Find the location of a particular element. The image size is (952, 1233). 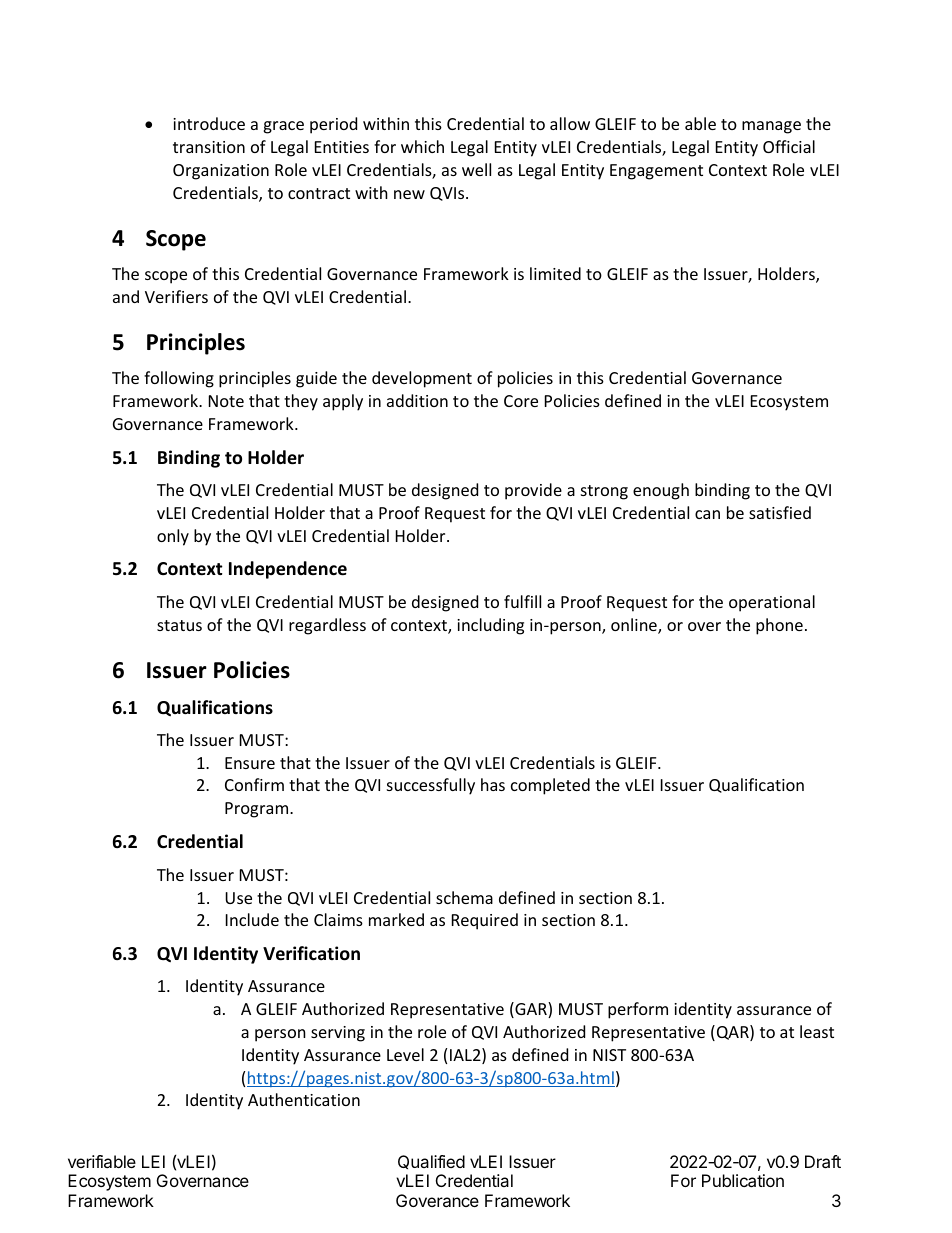

Qualified is located at coordinates (431, 1162).
